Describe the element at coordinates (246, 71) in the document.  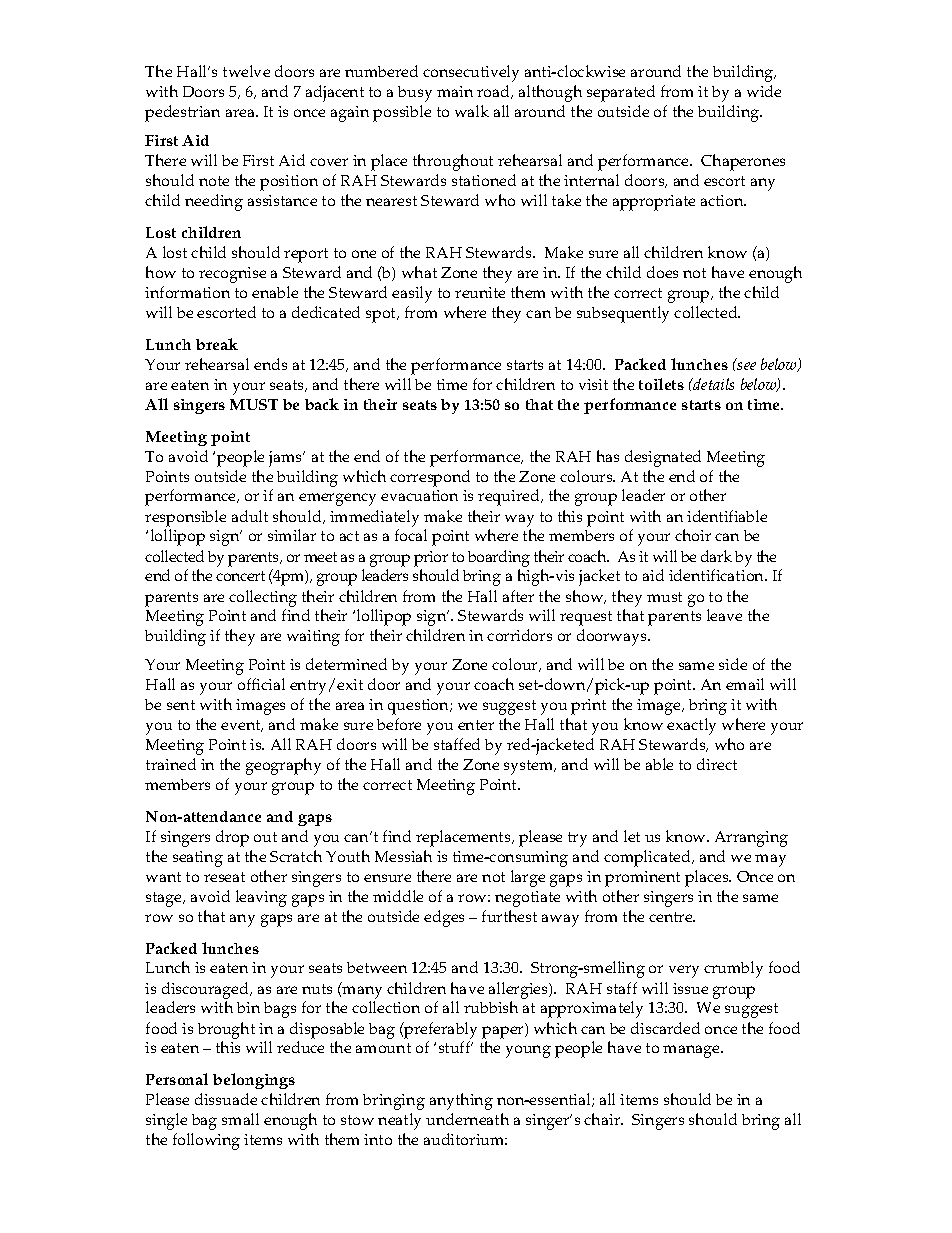
I see `twelve` at that location.
